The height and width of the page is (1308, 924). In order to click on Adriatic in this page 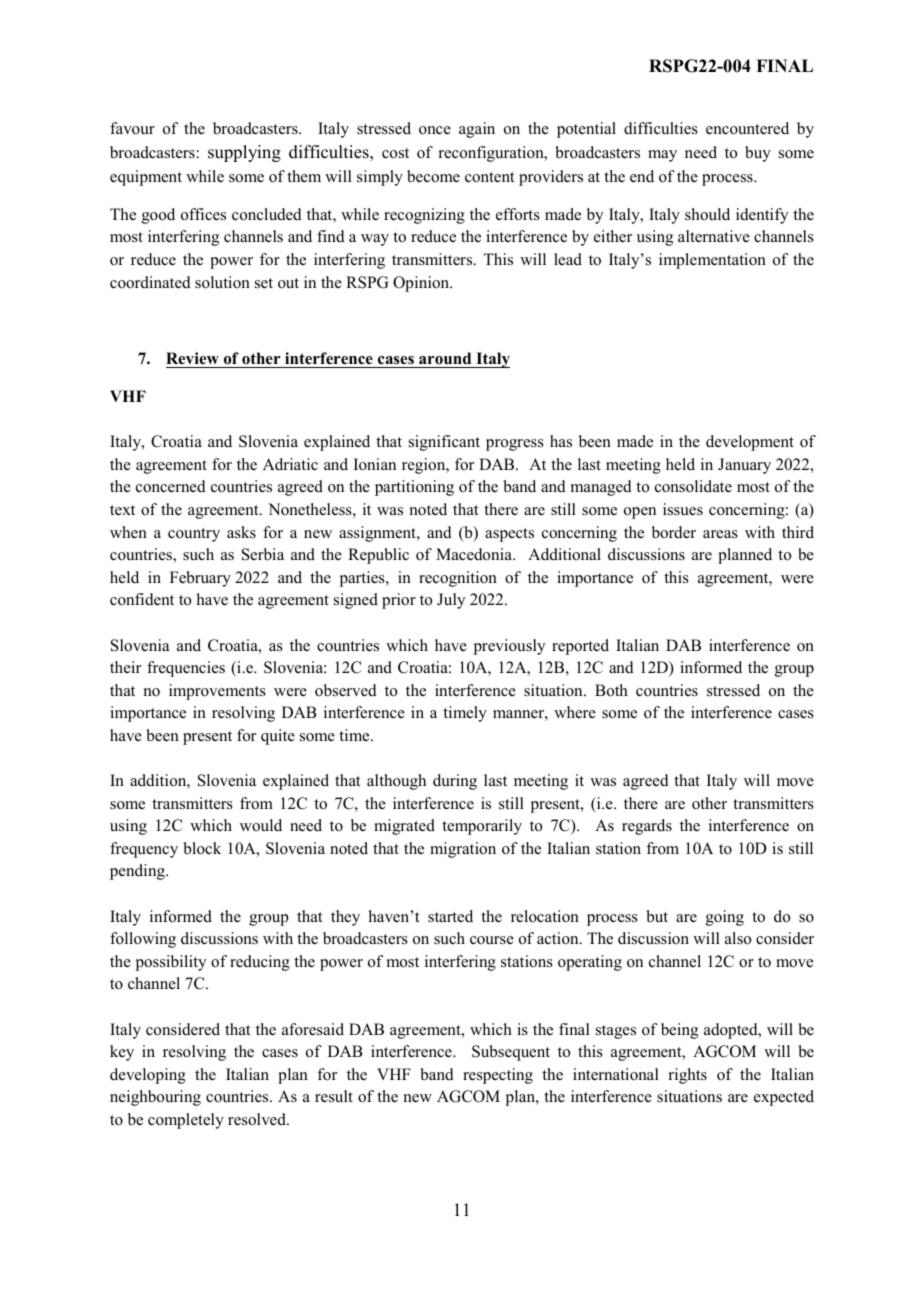, I will do `click(290, 464)`.
